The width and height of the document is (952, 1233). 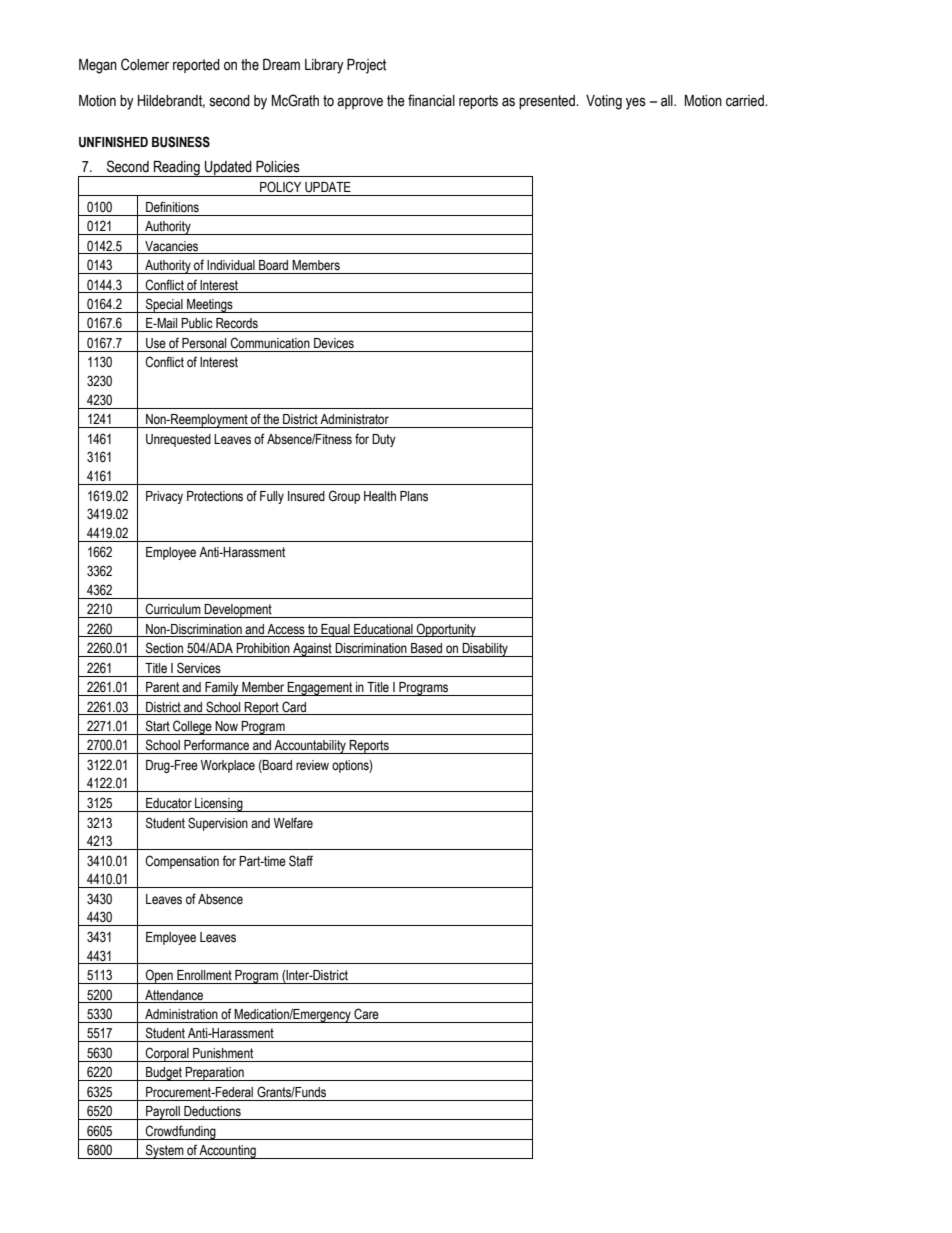 What do you see at coordinates (228, 1152) in the document?
I see `Accounting` at bounding box center [228, 1152].
